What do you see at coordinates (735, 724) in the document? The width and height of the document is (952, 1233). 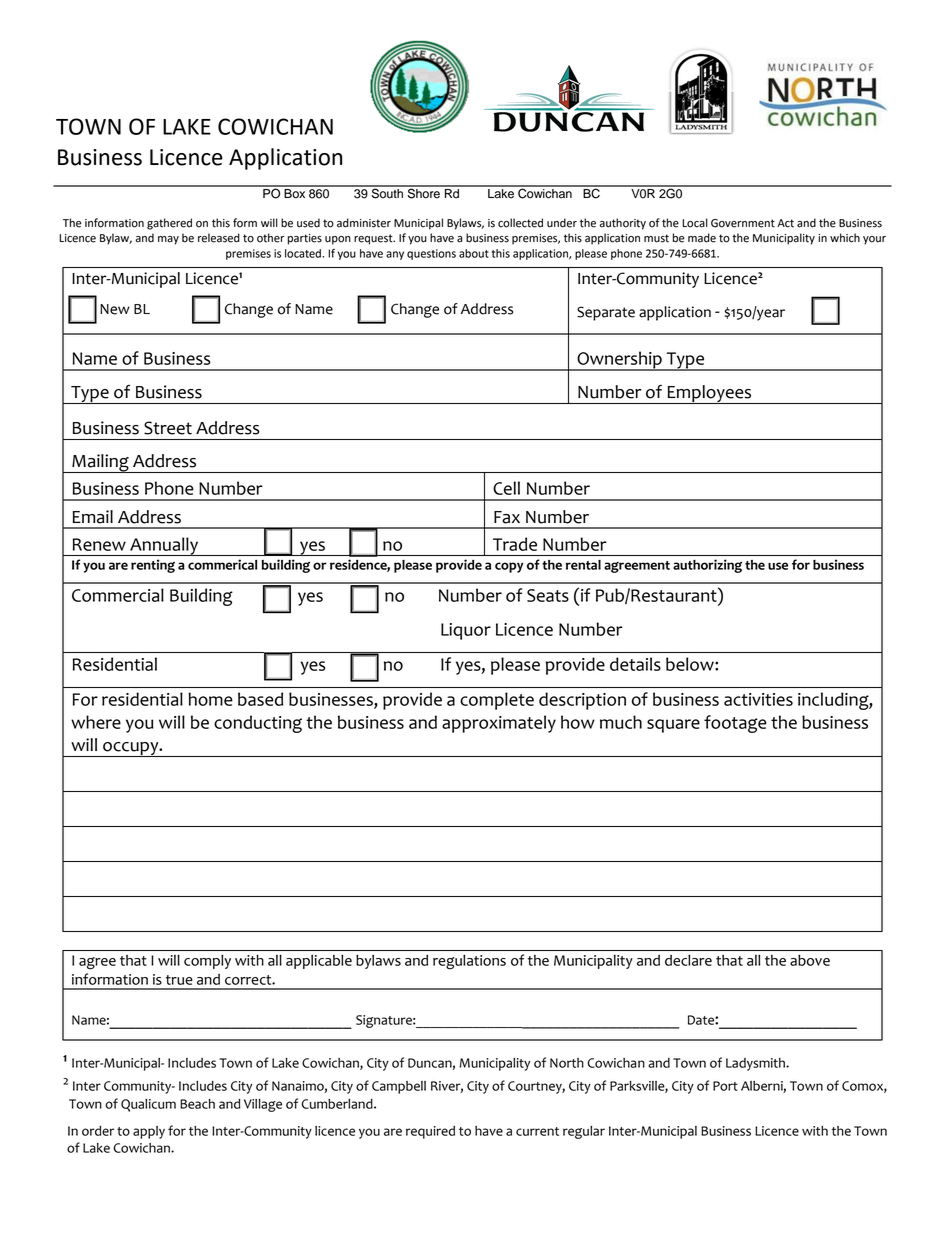 I see `footage` at bounding box center [735, 724].
